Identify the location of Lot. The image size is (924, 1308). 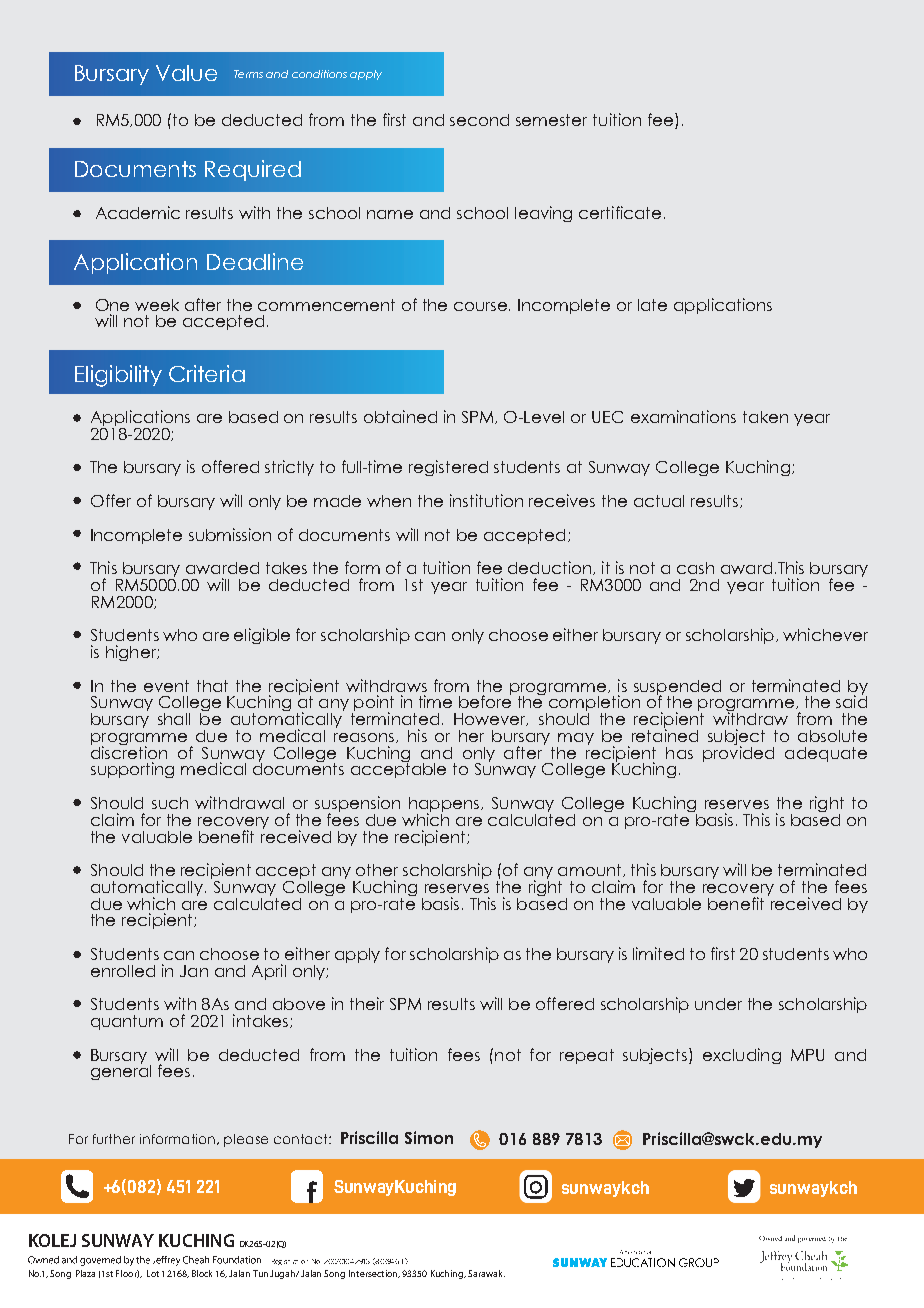
(153, 1273).
